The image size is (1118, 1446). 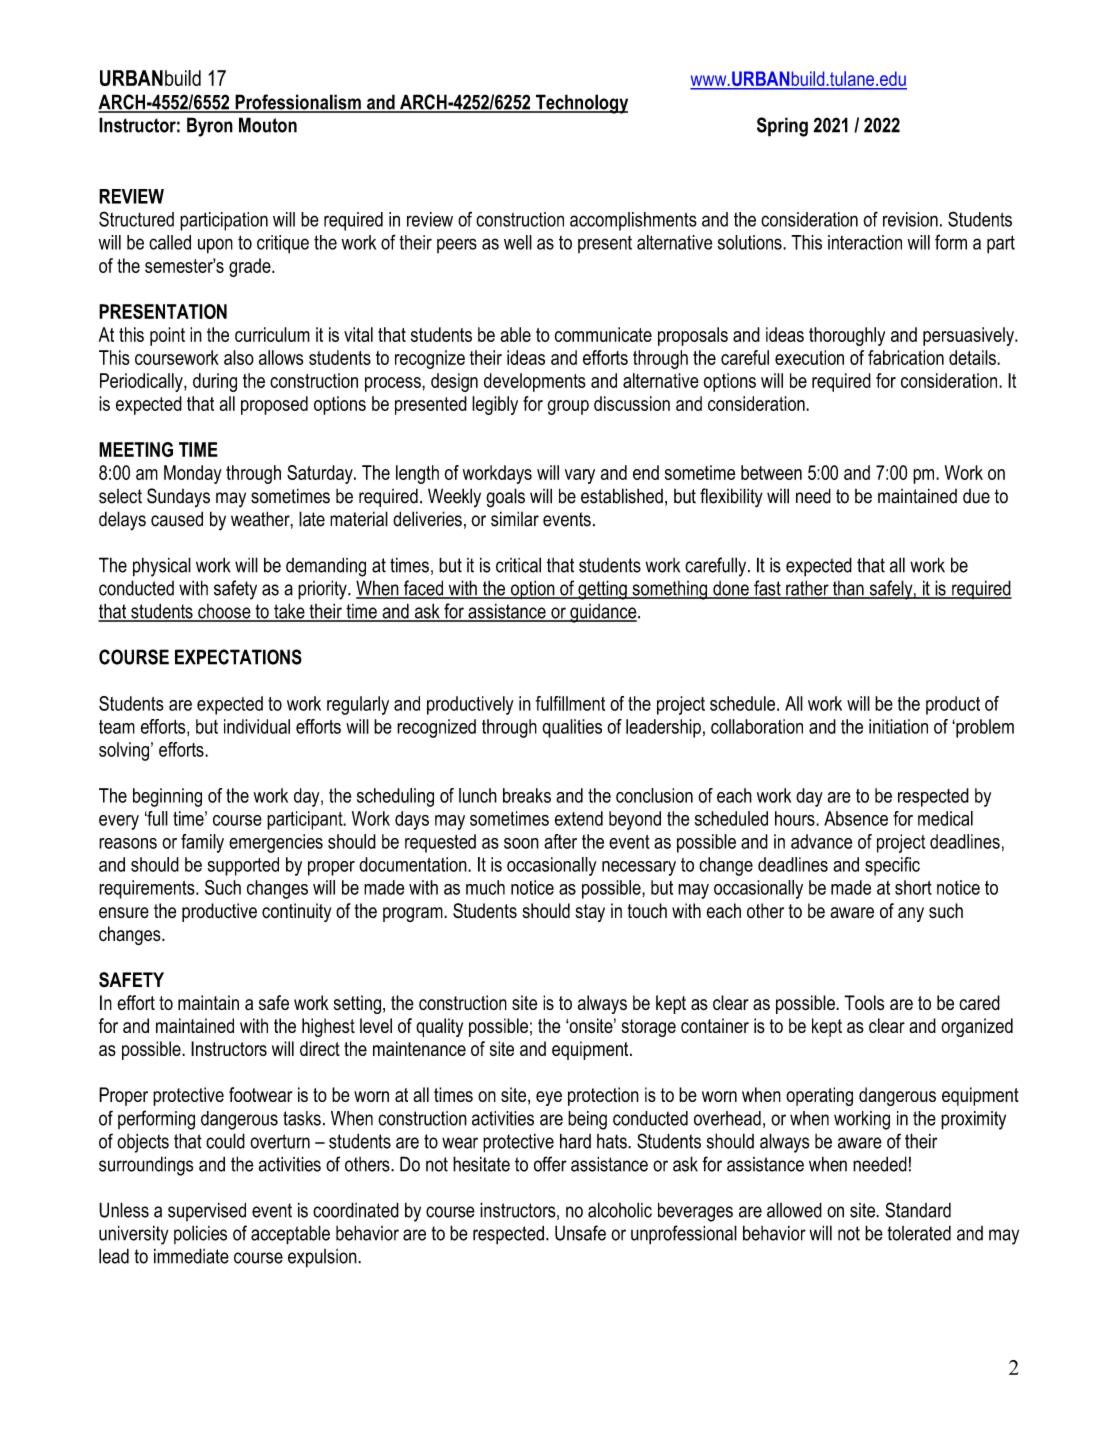 I want to click on Monday, so click(x=193, y=474).
